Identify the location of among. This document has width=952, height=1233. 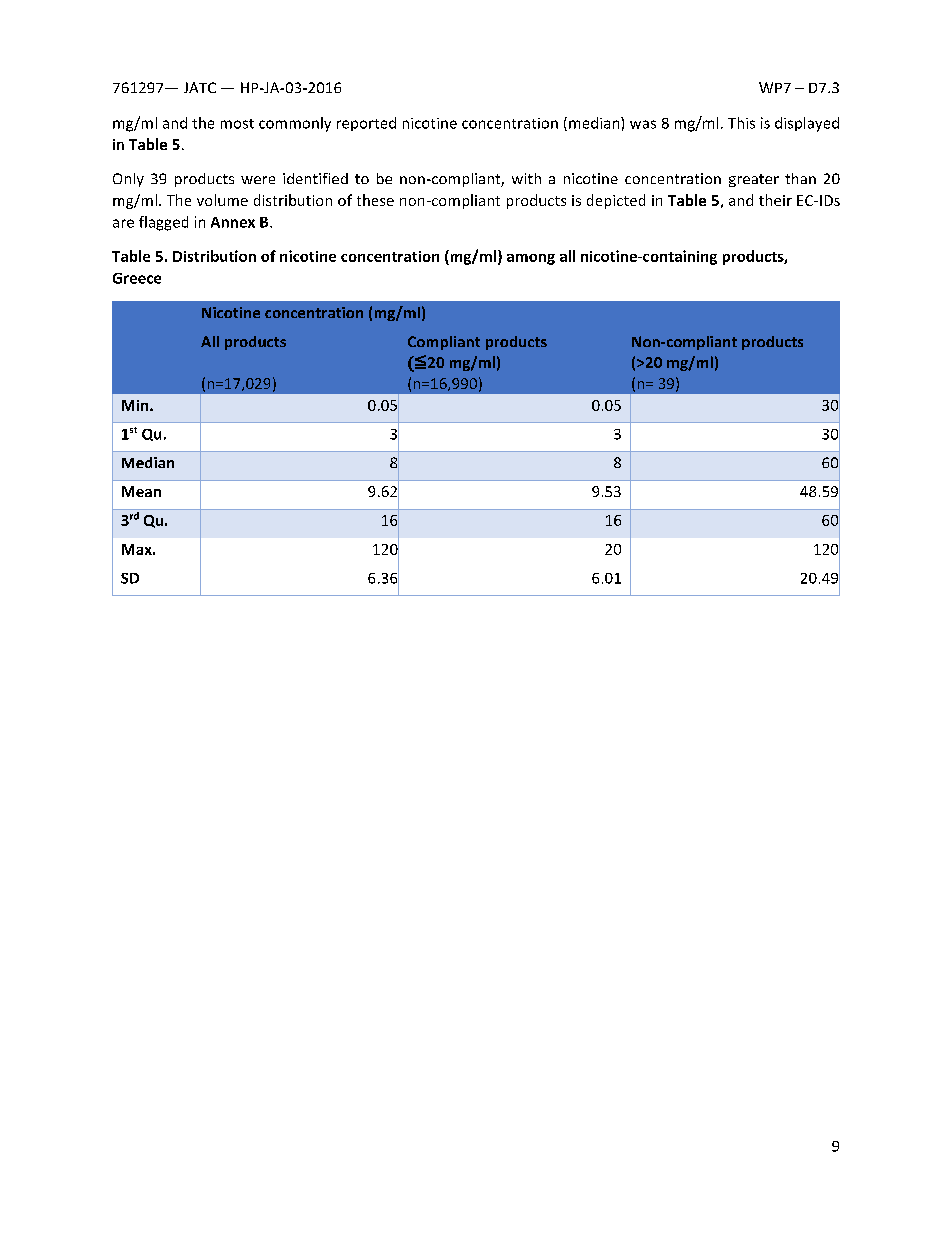
(531, 259).
